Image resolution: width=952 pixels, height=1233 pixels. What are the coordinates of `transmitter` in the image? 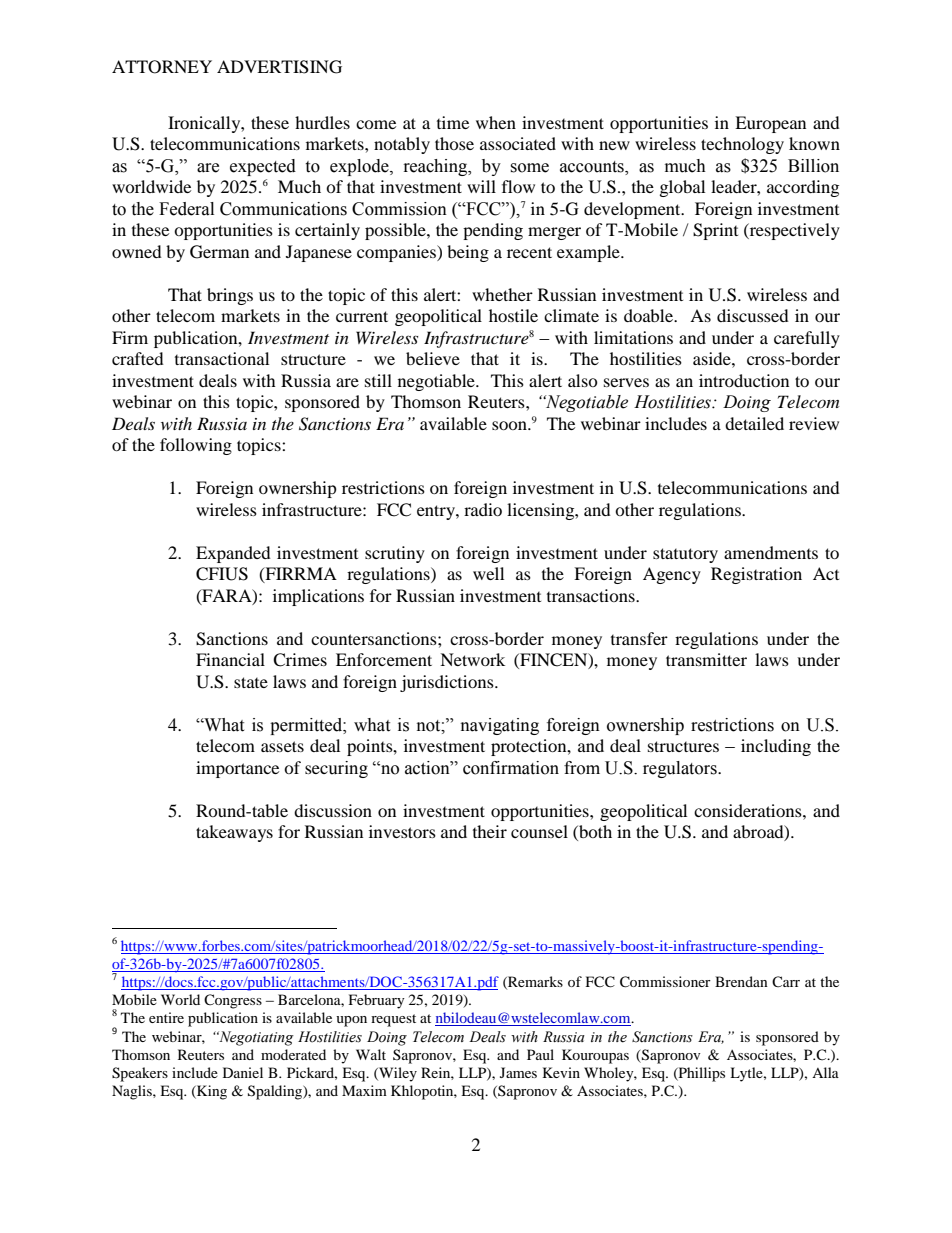 It's located at (706, 659).
